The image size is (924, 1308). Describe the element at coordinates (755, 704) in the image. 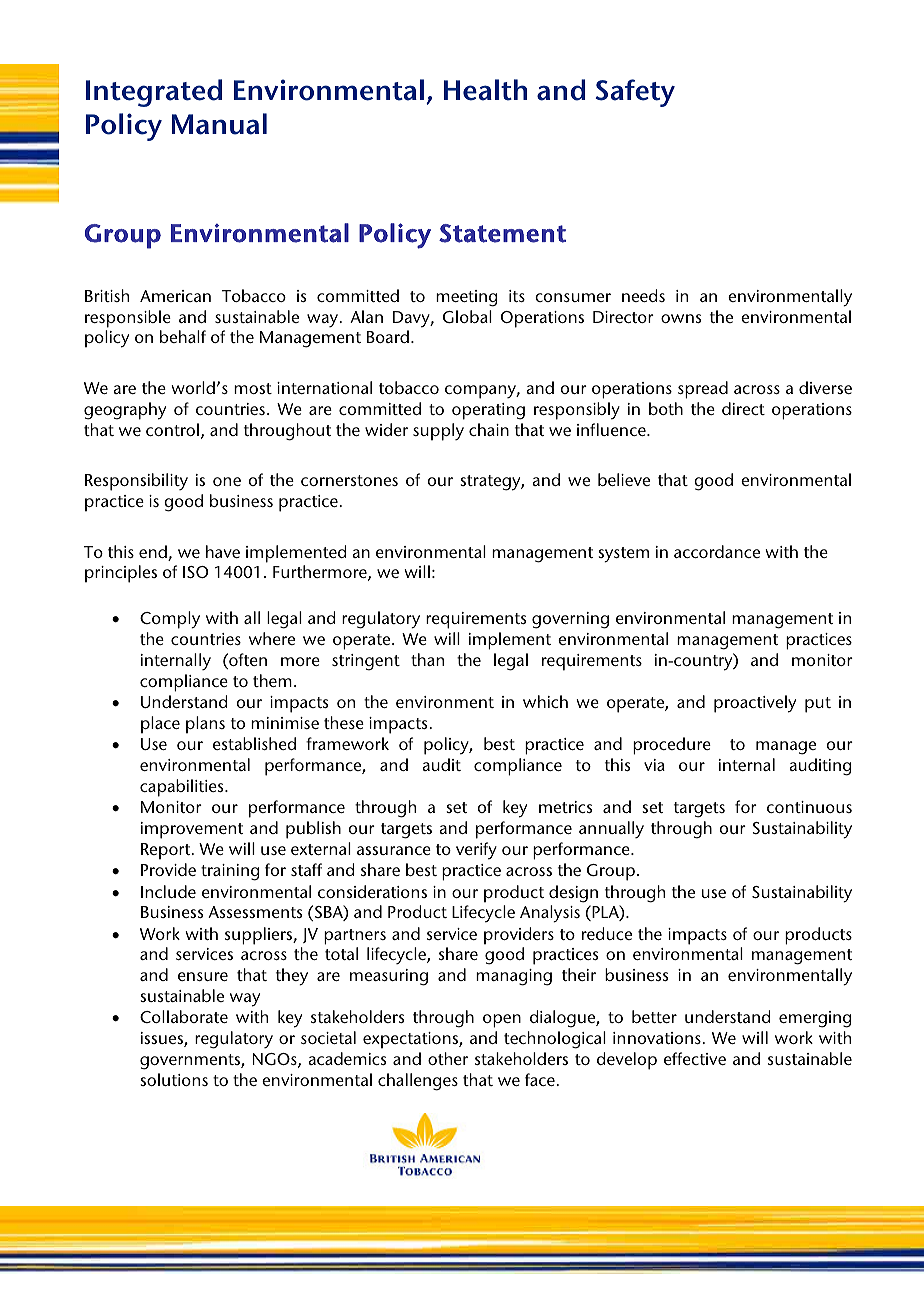

I see `proactively` at that location.
